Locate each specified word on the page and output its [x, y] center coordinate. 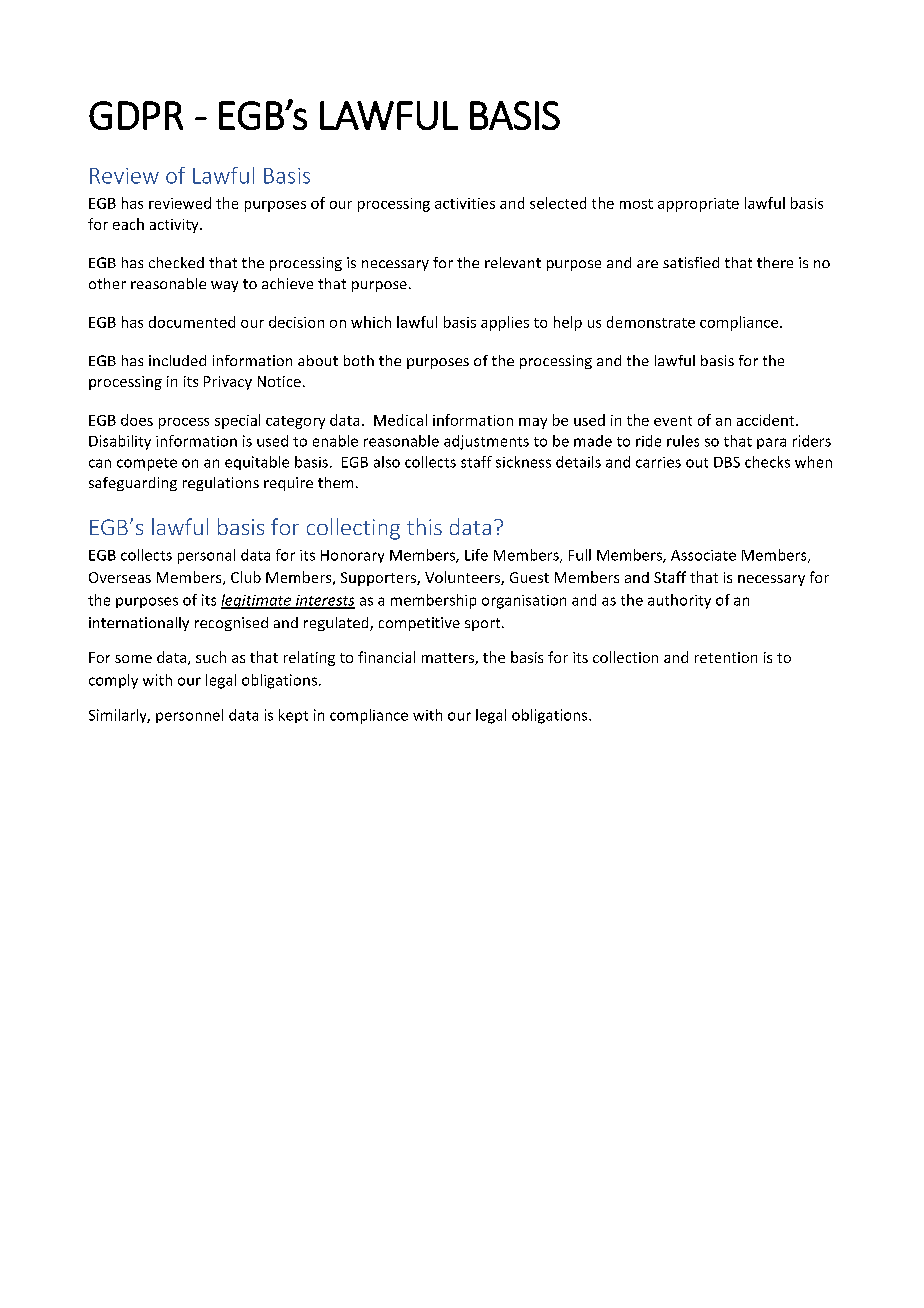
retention [726, 657]
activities [465, 203]
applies [505, 323]
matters [449, 659]
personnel [189, 716]
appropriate [698, 205]
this [424, 526]
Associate [703, 555]
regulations [221, 484]
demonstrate [651, 322]
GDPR [136, 115]
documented [192, 322]
